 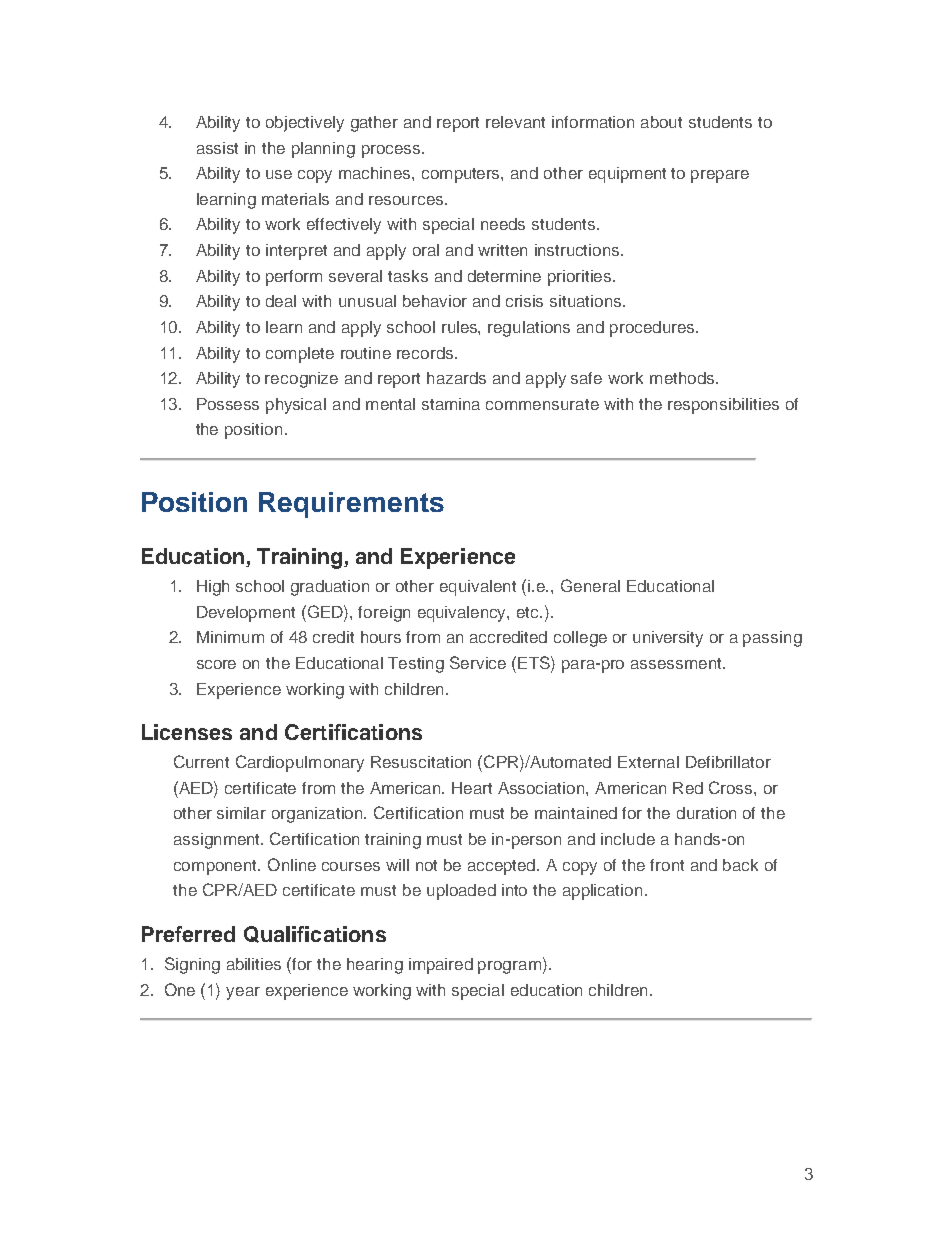 What do you see at coordinates (509, 967) in the image?
I see `program` at bounding box center [509, 967].
